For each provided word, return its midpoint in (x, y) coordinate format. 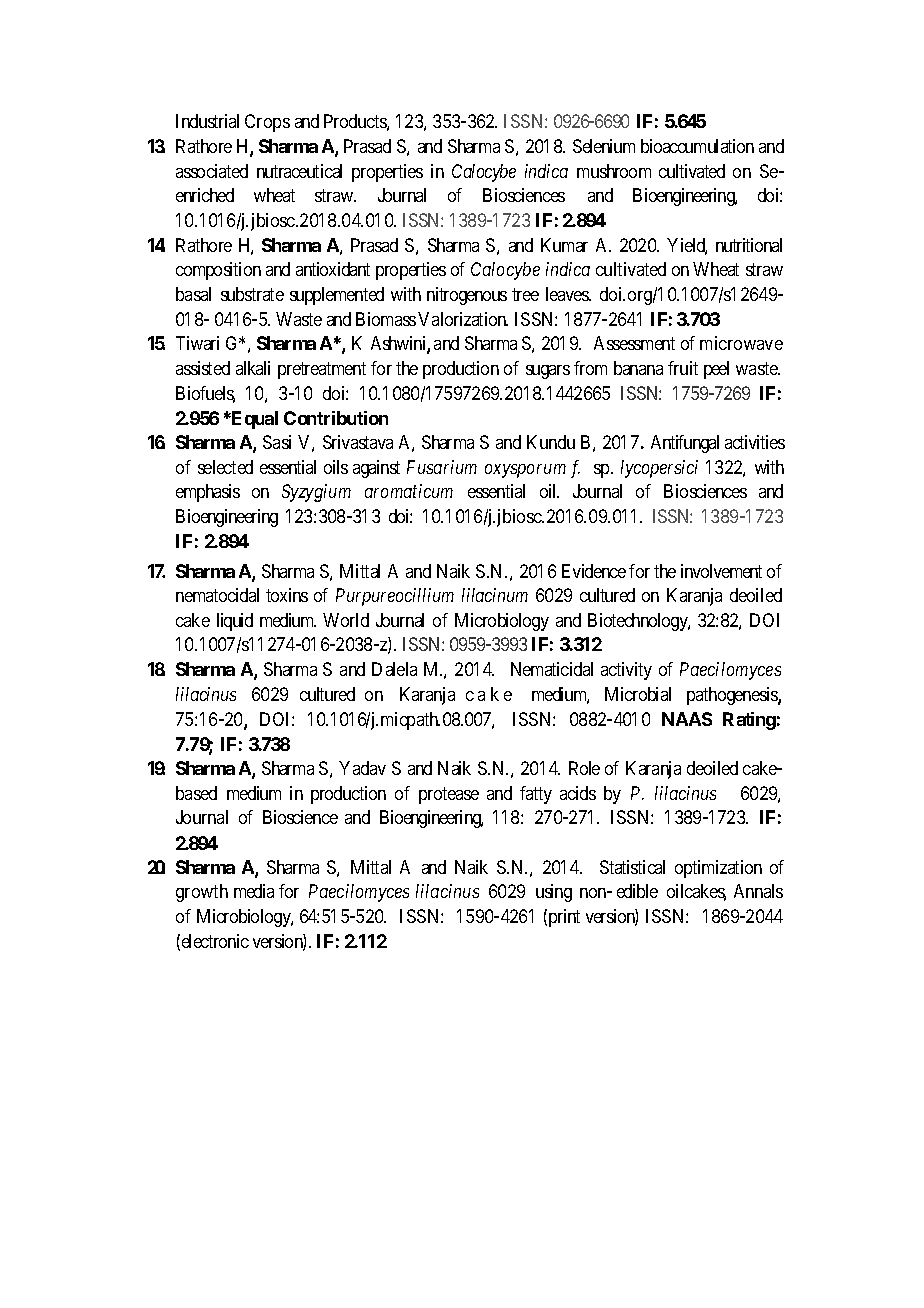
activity (626, 671)
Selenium (604, 146)
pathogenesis (733, 696)
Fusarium (442, 467)
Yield (687, 246)
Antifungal (685, 444)
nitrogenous (467, 296)
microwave (741, 343)
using (554, 893)
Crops (267, 123)
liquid (235, 622)
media (254, 891)
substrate (252, 294)
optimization (718, 869)
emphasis (208, 493)
